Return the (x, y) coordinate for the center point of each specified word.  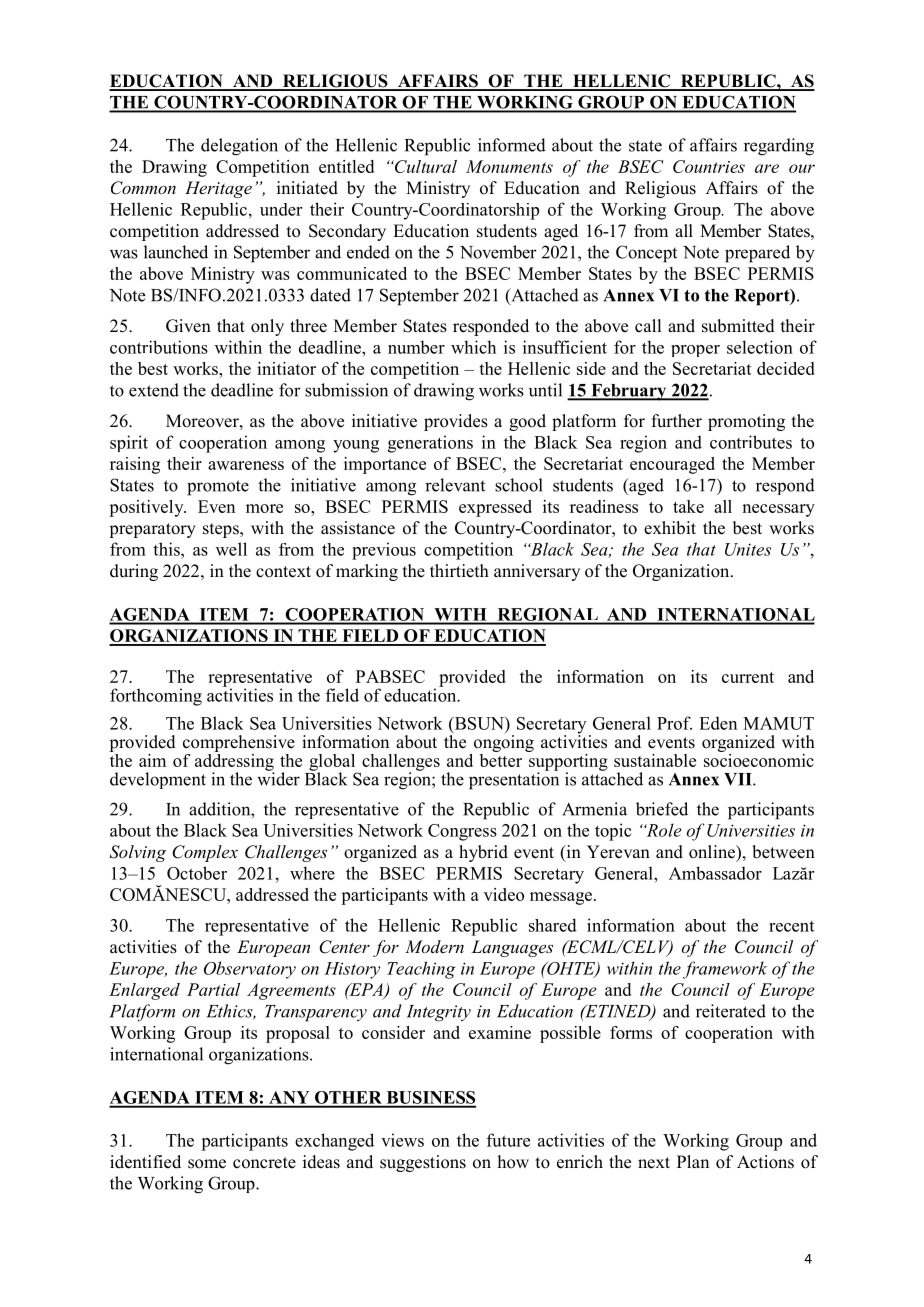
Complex (205, 853)
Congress (462, 832)
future (508, 1140)
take (688, 506)
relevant (455, 485)
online (713, 852)
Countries (709, 166)
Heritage (218, 189)
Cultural (425, 166)
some (207, 1164)
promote (218, 488)
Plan (693, 1161)
